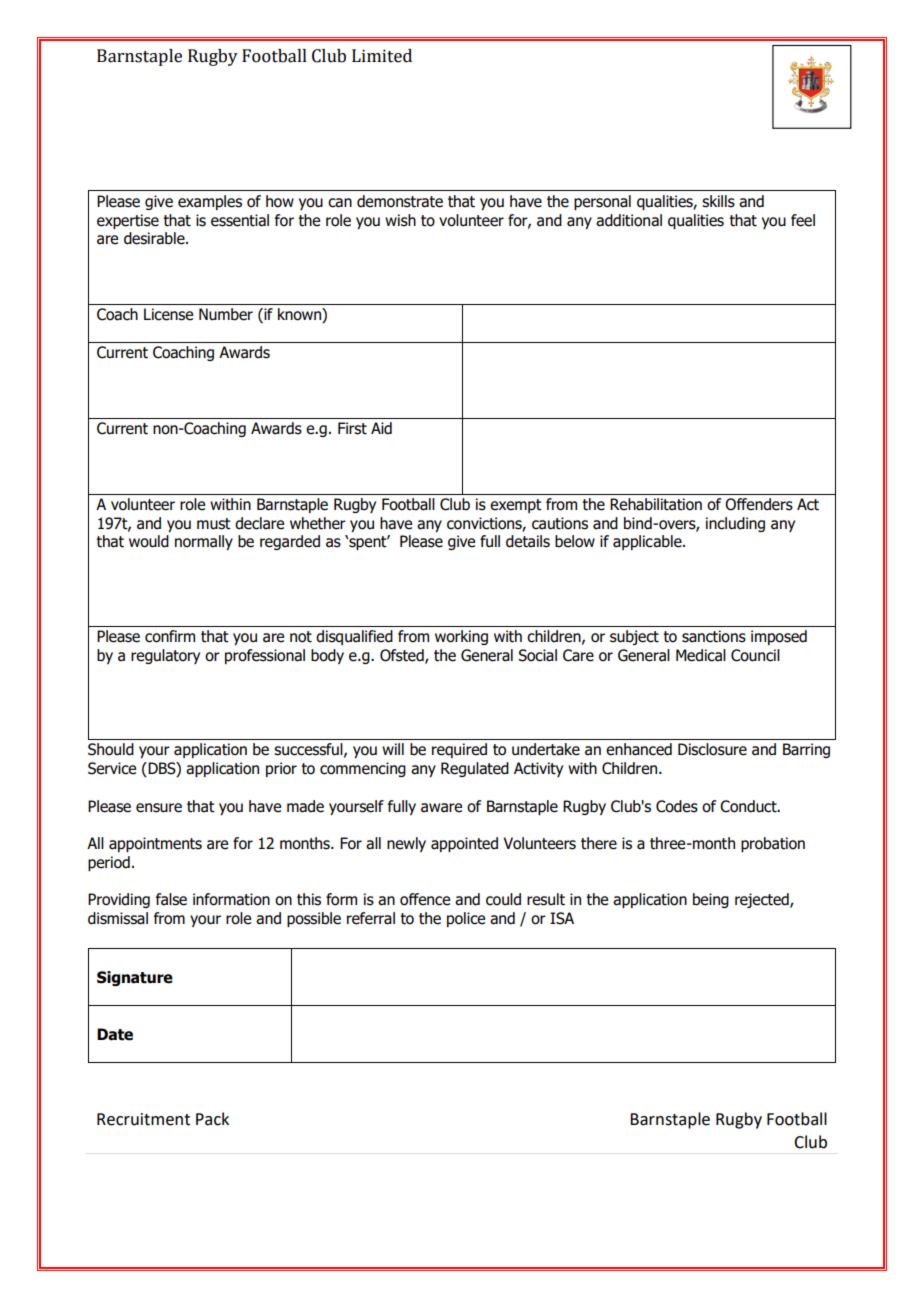 The width and height of the page is (924, 1308). What do you see at coordinates (210, 202) in the page?
I see `examples` at bounding box center [210, 202].
